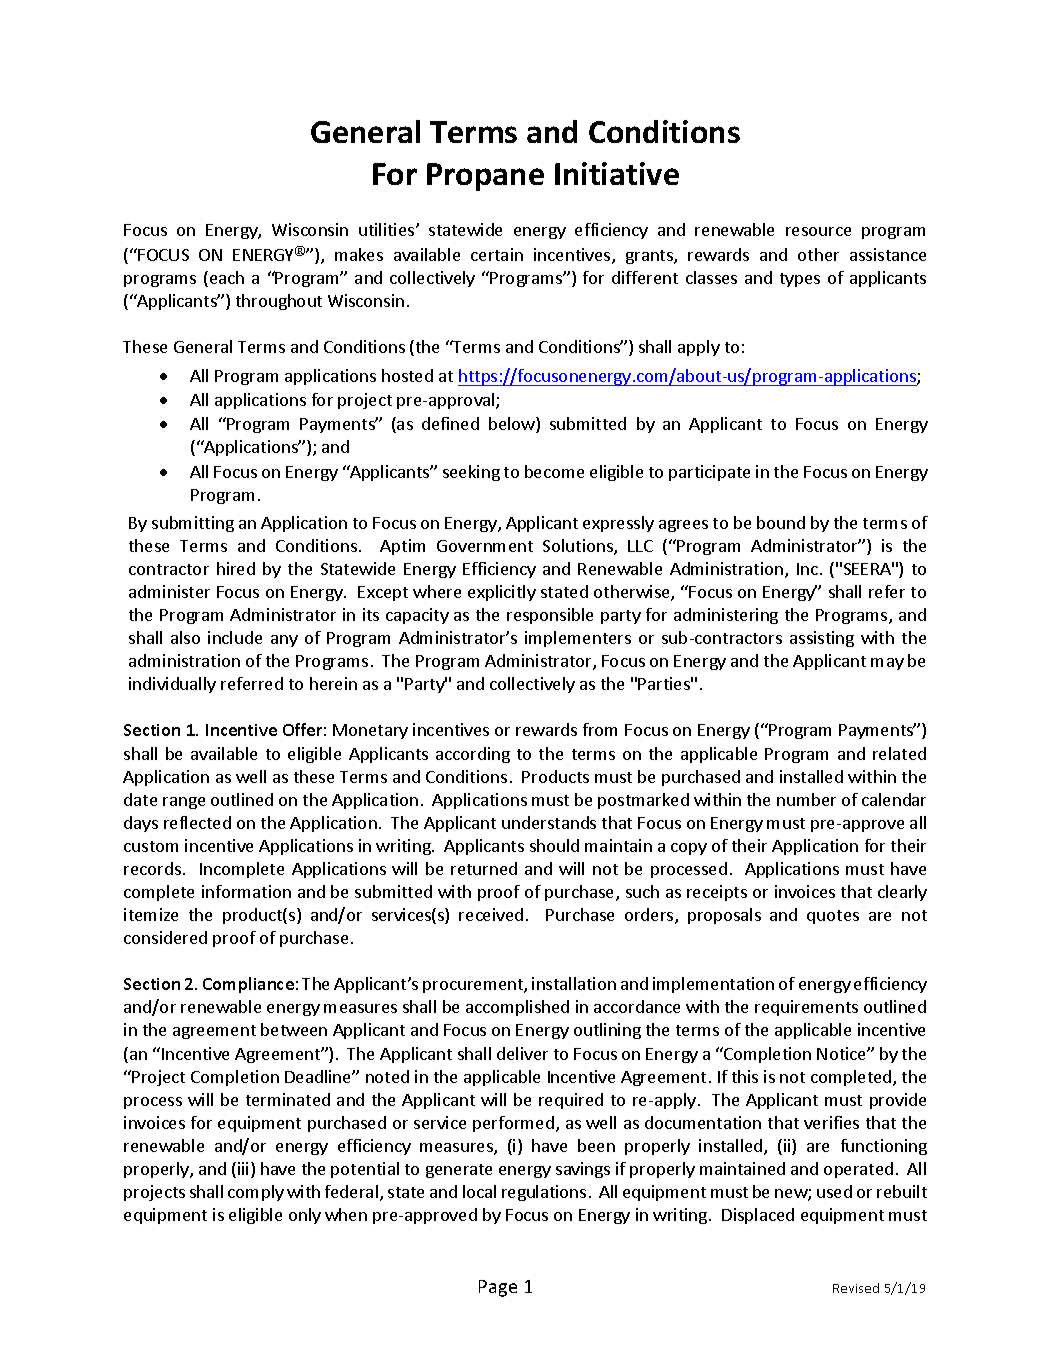 The image size is (1051, 1361). Describe the element at coordinates (256, 1193) in the screenshot. I see `comply` at that location.
